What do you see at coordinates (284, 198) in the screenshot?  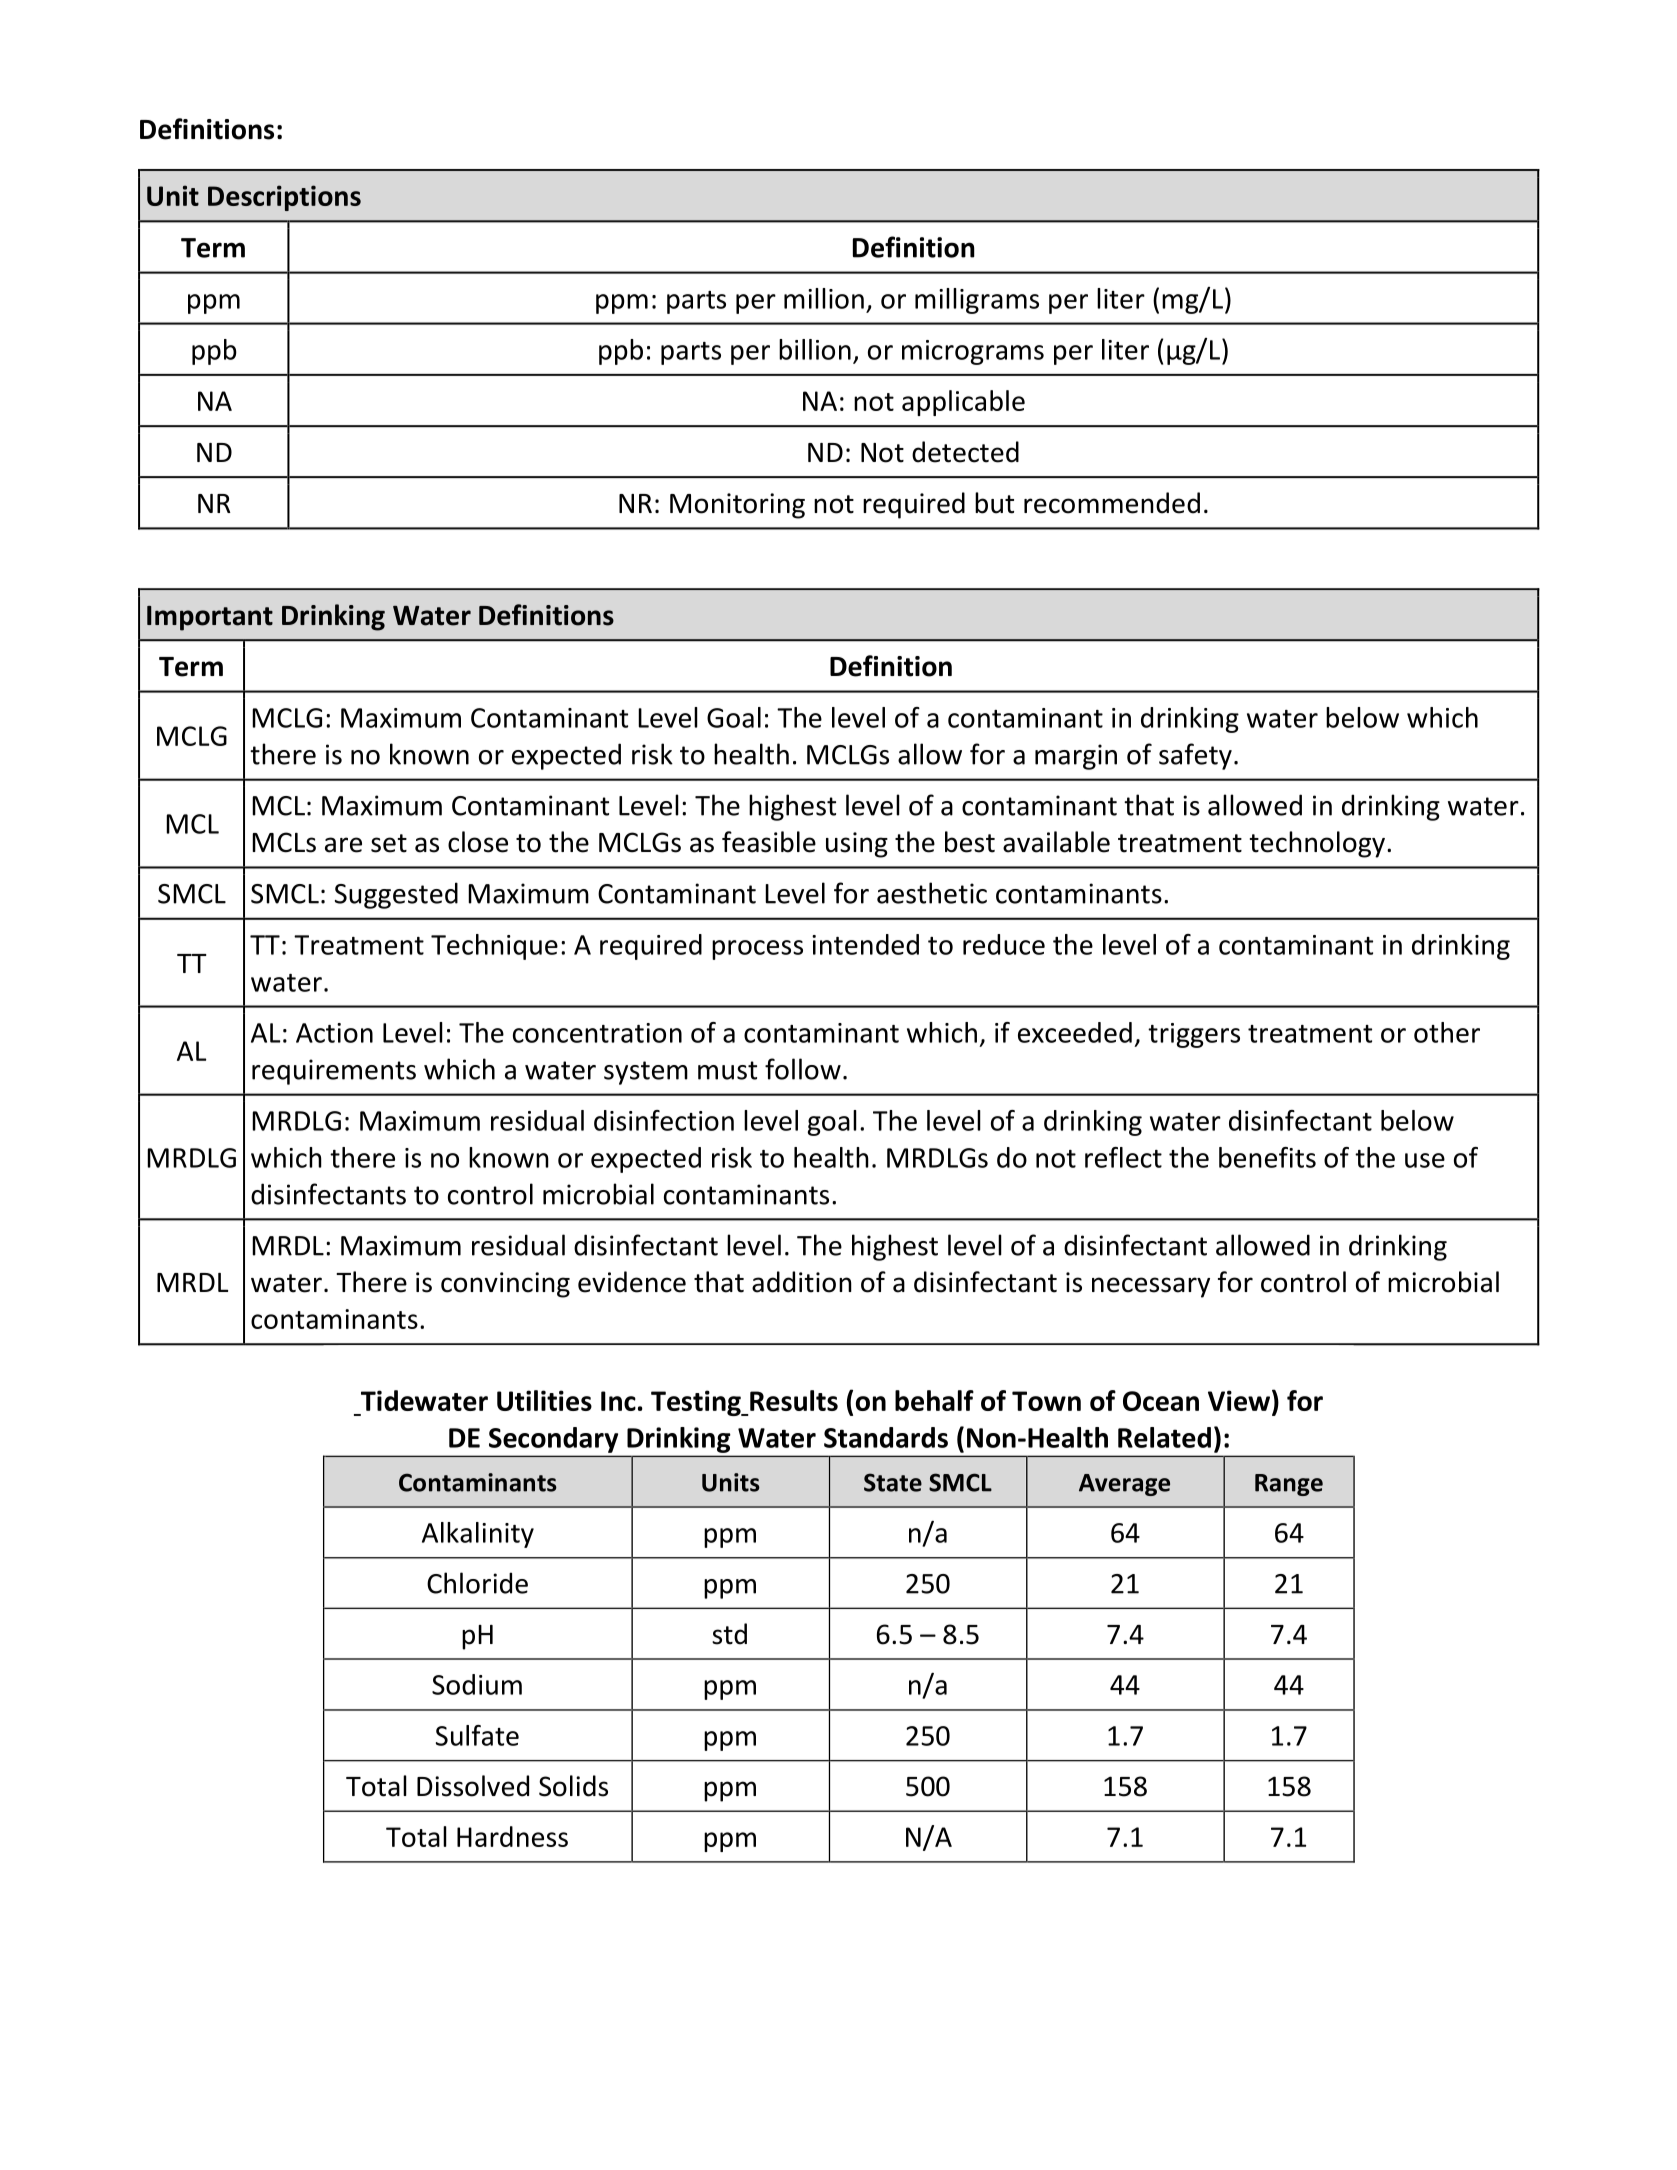 I see `Descriptions` at bounding box center [284, 198].
